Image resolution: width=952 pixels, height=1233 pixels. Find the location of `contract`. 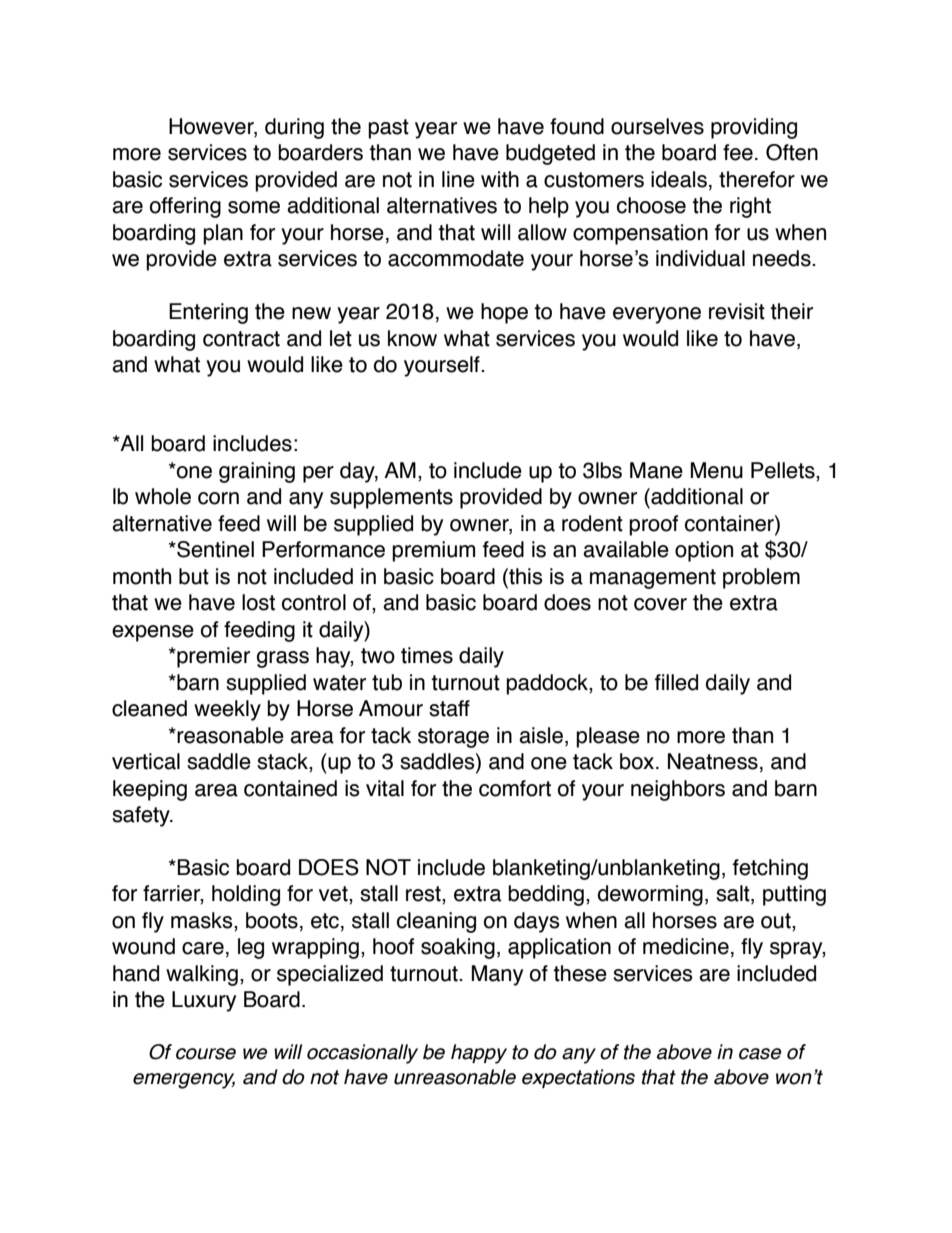

contract is located at coordinates (241, 339).
